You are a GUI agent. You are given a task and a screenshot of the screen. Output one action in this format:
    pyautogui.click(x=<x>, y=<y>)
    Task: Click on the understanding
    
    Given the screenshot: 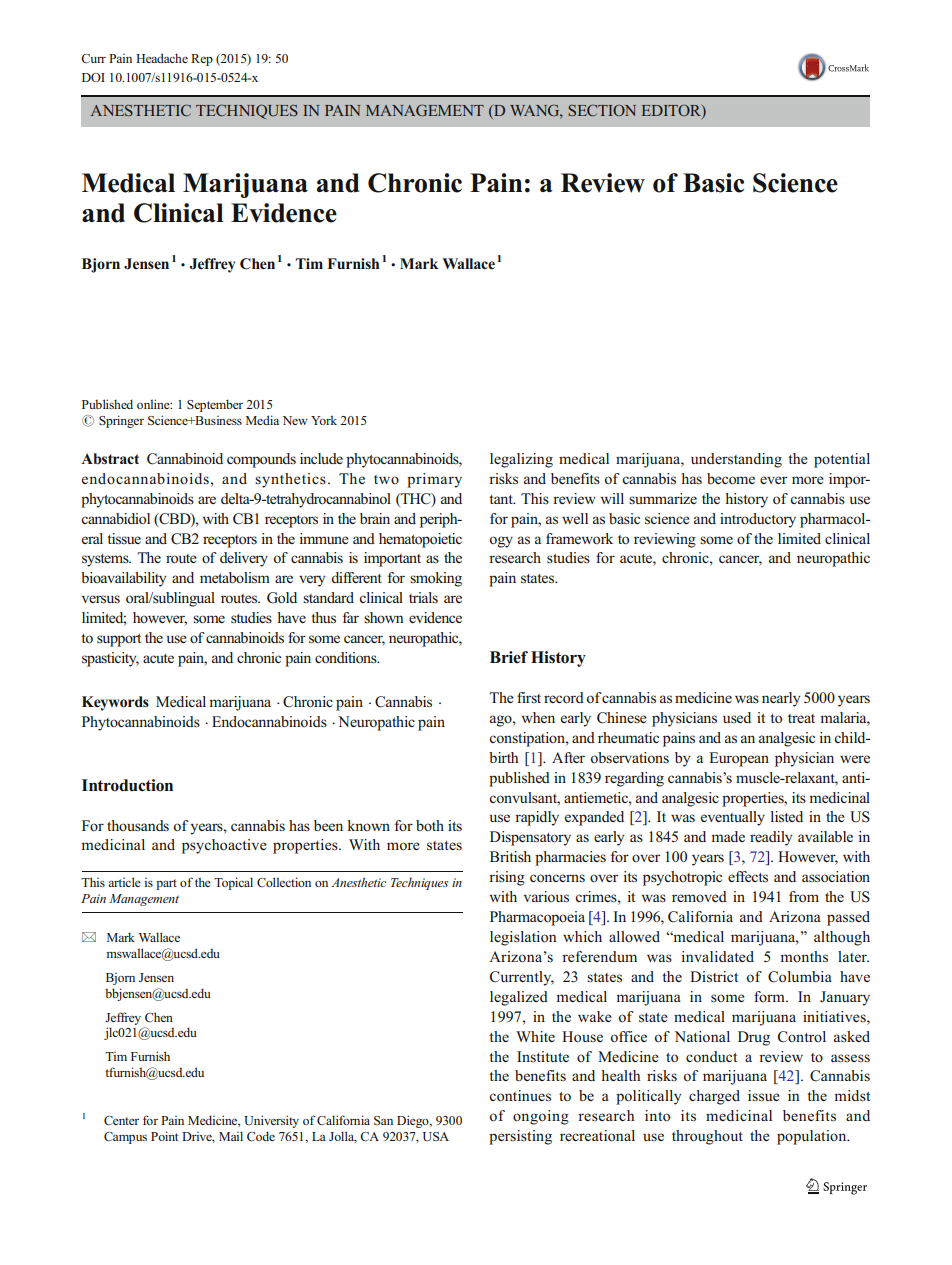 What is the action you would take?
    pyautogui.click(x=736, y=460)
